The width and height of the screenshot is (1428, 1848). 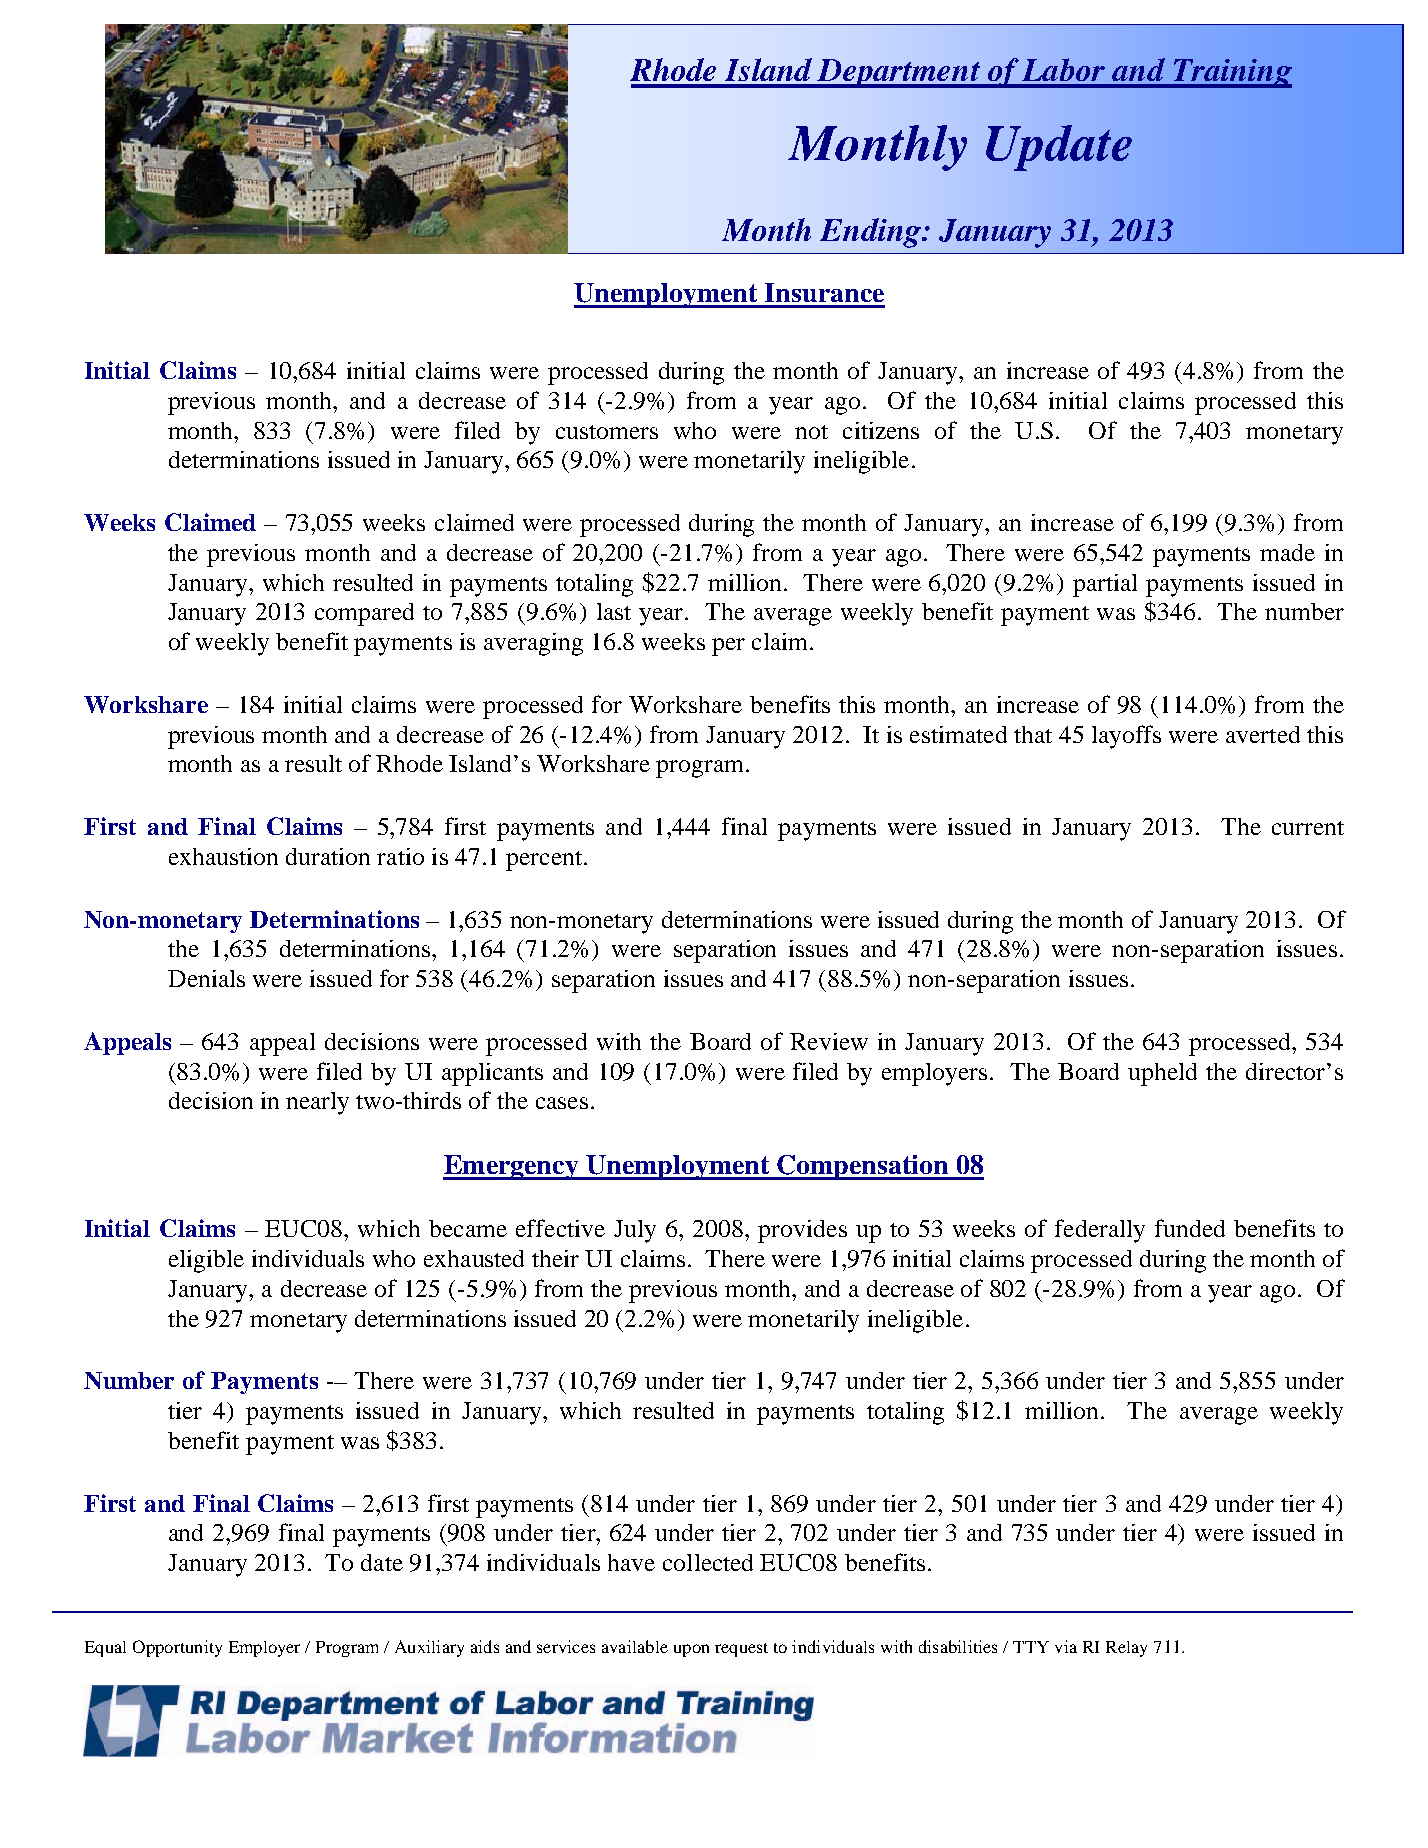 I want to click on customers, so click(x=607, y=432).
